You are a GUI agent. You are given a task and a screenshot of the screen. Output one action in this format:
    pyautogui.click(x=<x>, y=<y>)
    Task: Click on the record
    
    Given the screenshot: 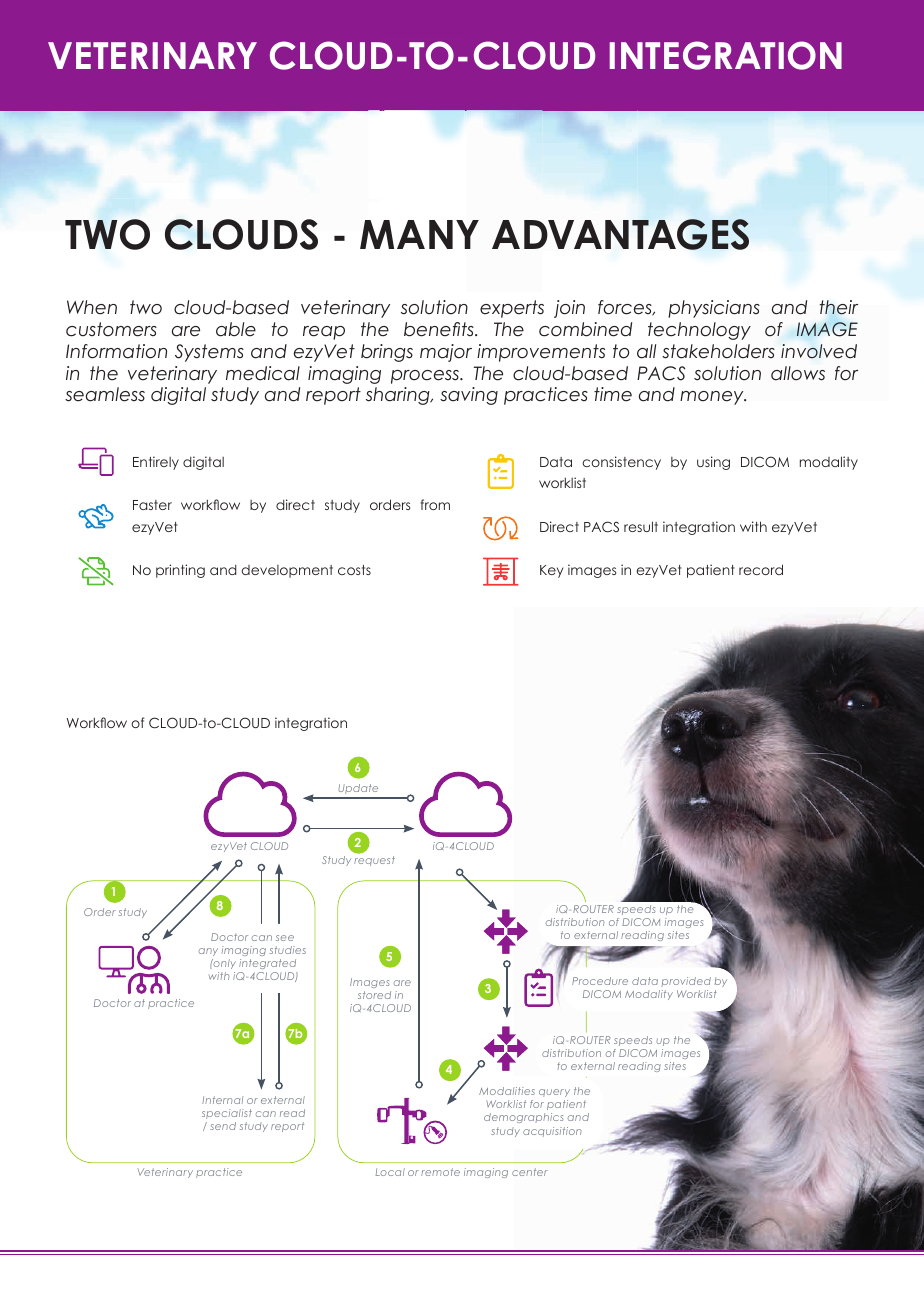 What is the action you would take?
    pyautogui.click(x=761, y=569)
